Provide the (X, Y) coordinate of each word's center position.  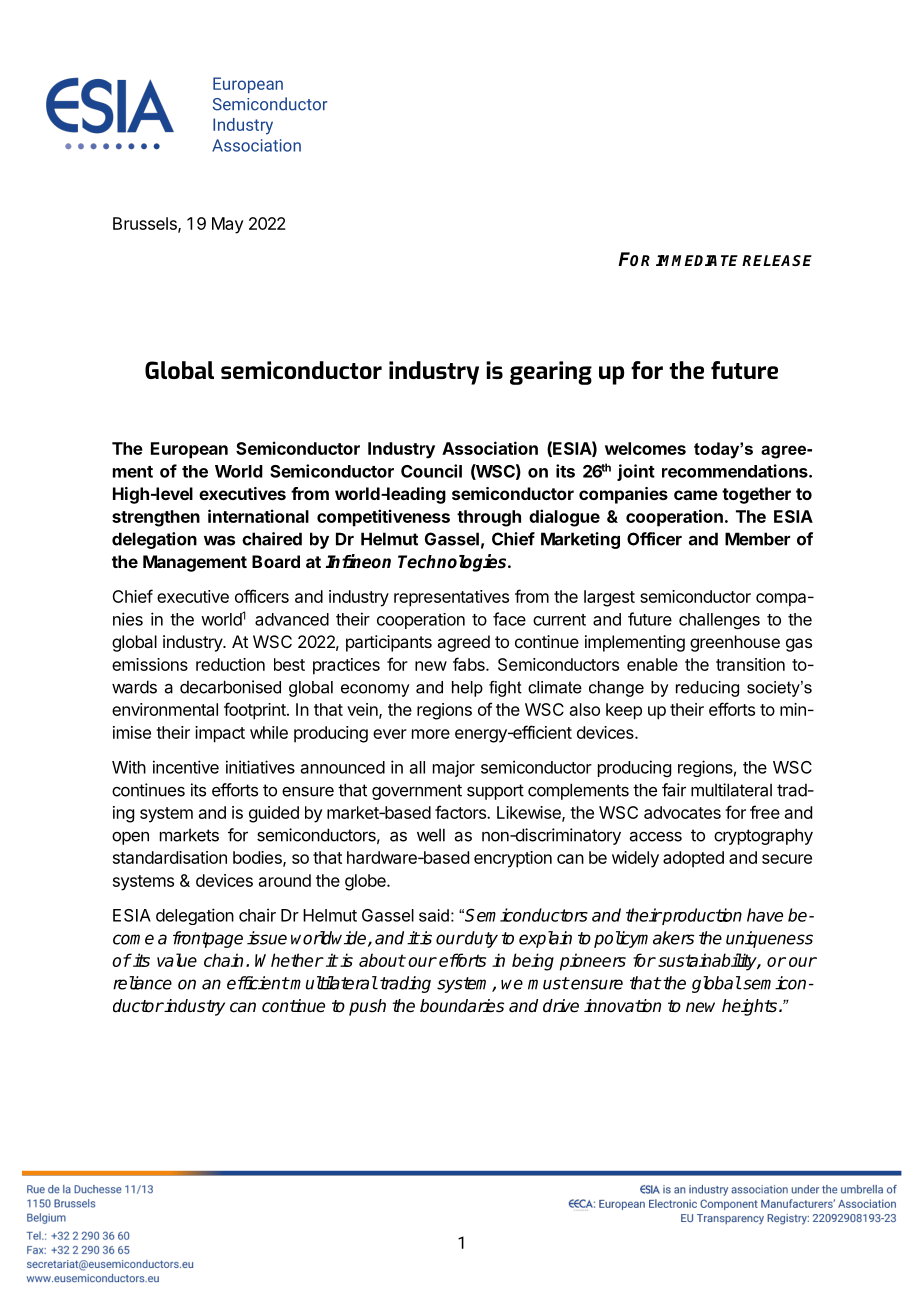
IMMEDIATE (697, 260)
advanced (292, 619)
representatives (451, 598)
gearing (551, 373)
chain (223, 960)
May (228, 225)
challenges (719, 621)
